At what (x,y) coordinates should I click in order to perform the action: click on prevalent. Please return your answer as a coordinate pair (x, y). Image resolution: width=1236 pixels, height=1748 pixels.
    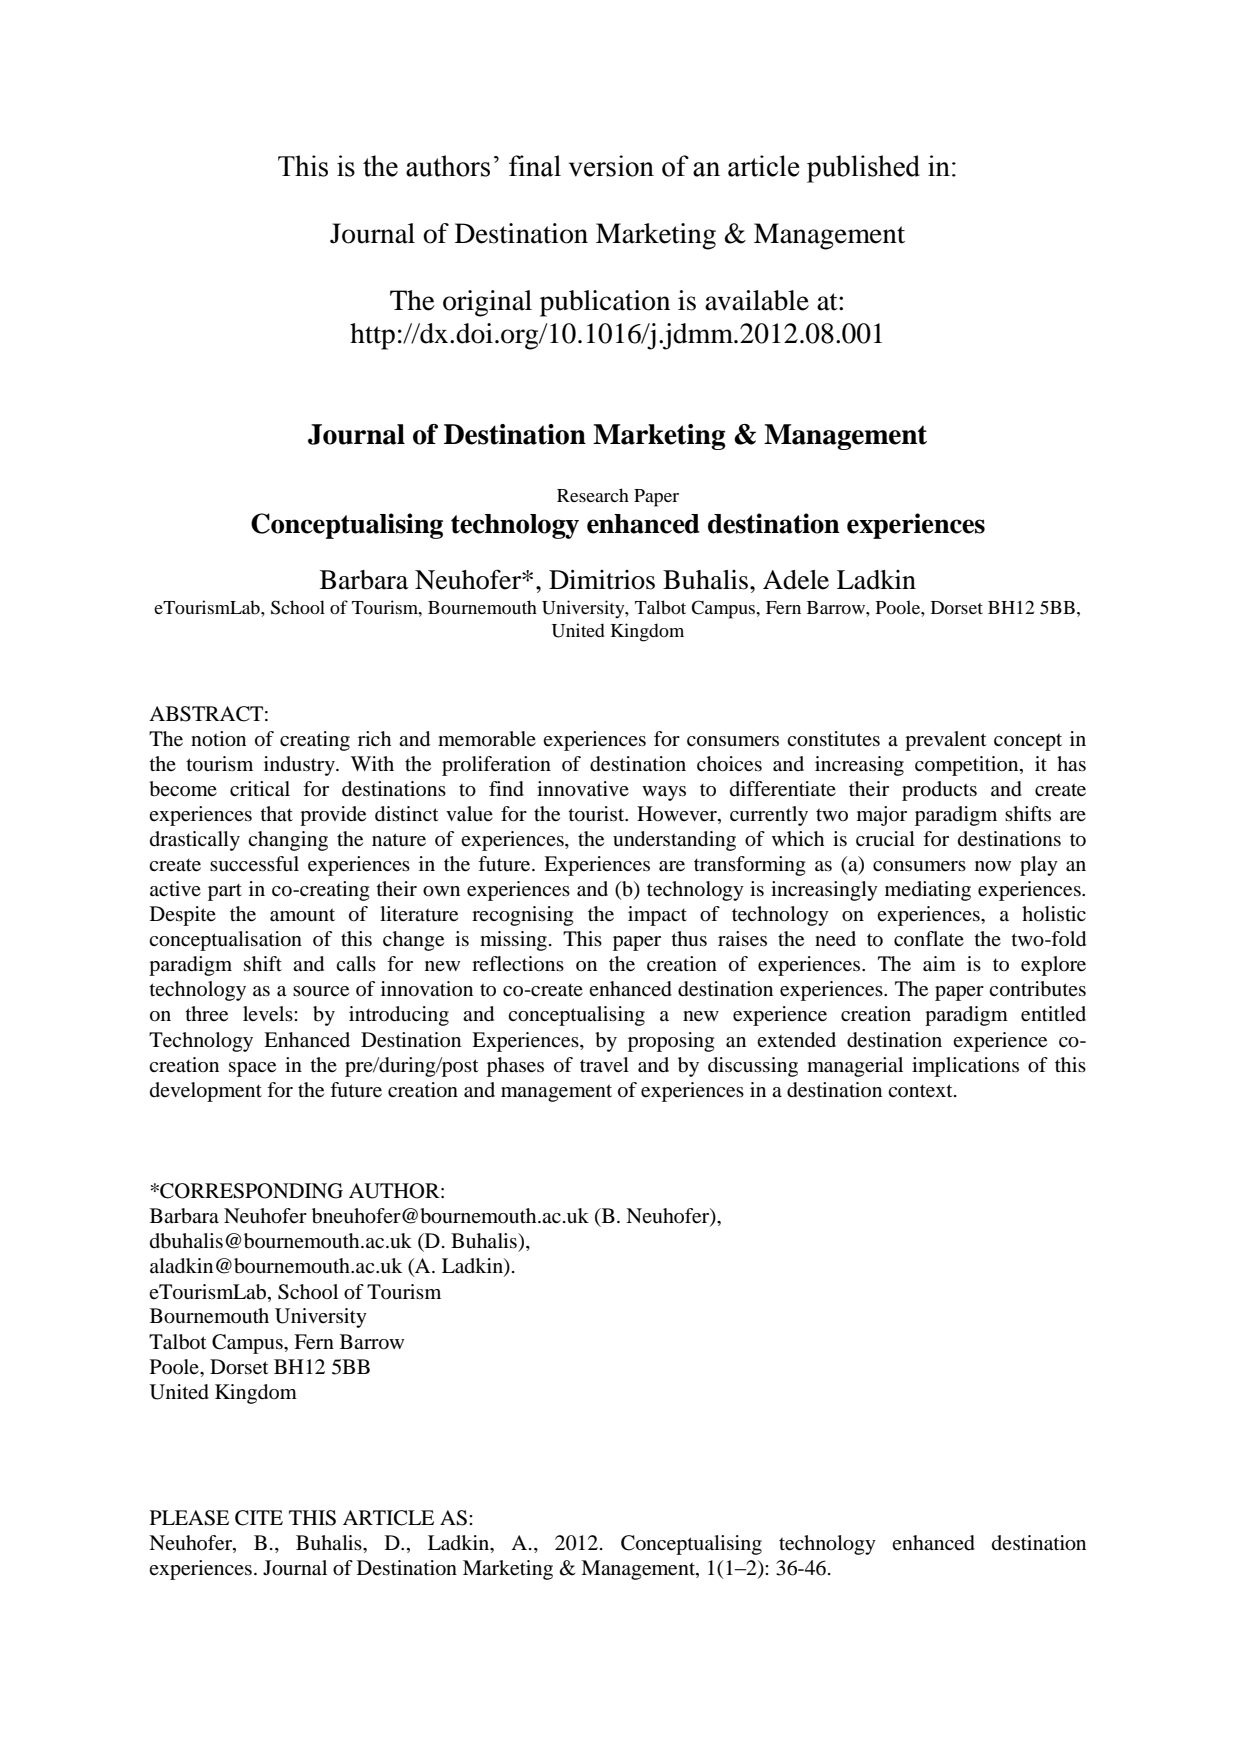
    Looking at the image, I should click on (946, 741).
